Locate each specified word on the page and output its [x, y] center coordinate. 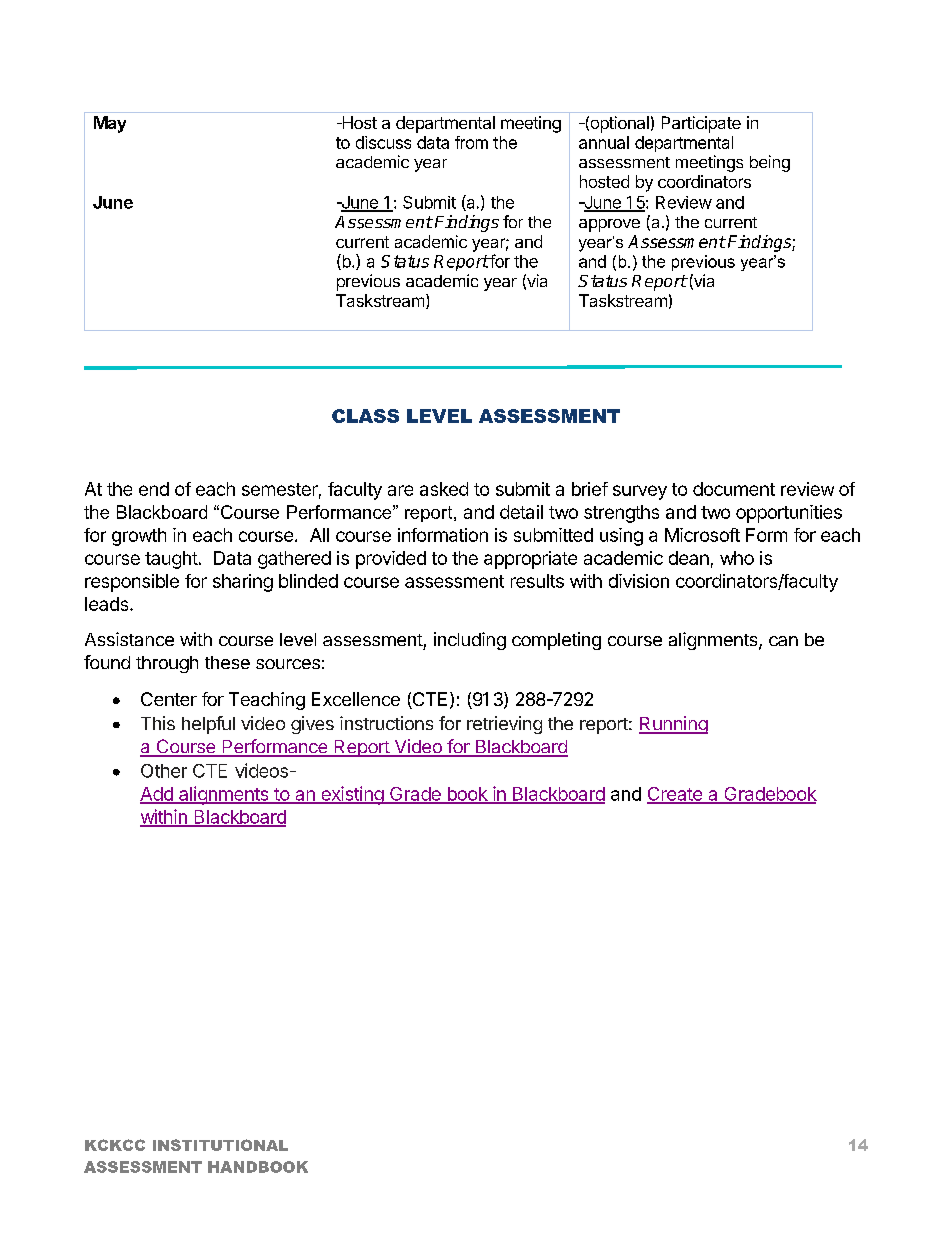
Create [675, 795]
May [110, 124]
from [471, 142]
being [770, 163]
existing [352, 795]
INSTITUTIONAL [220, 1145]
